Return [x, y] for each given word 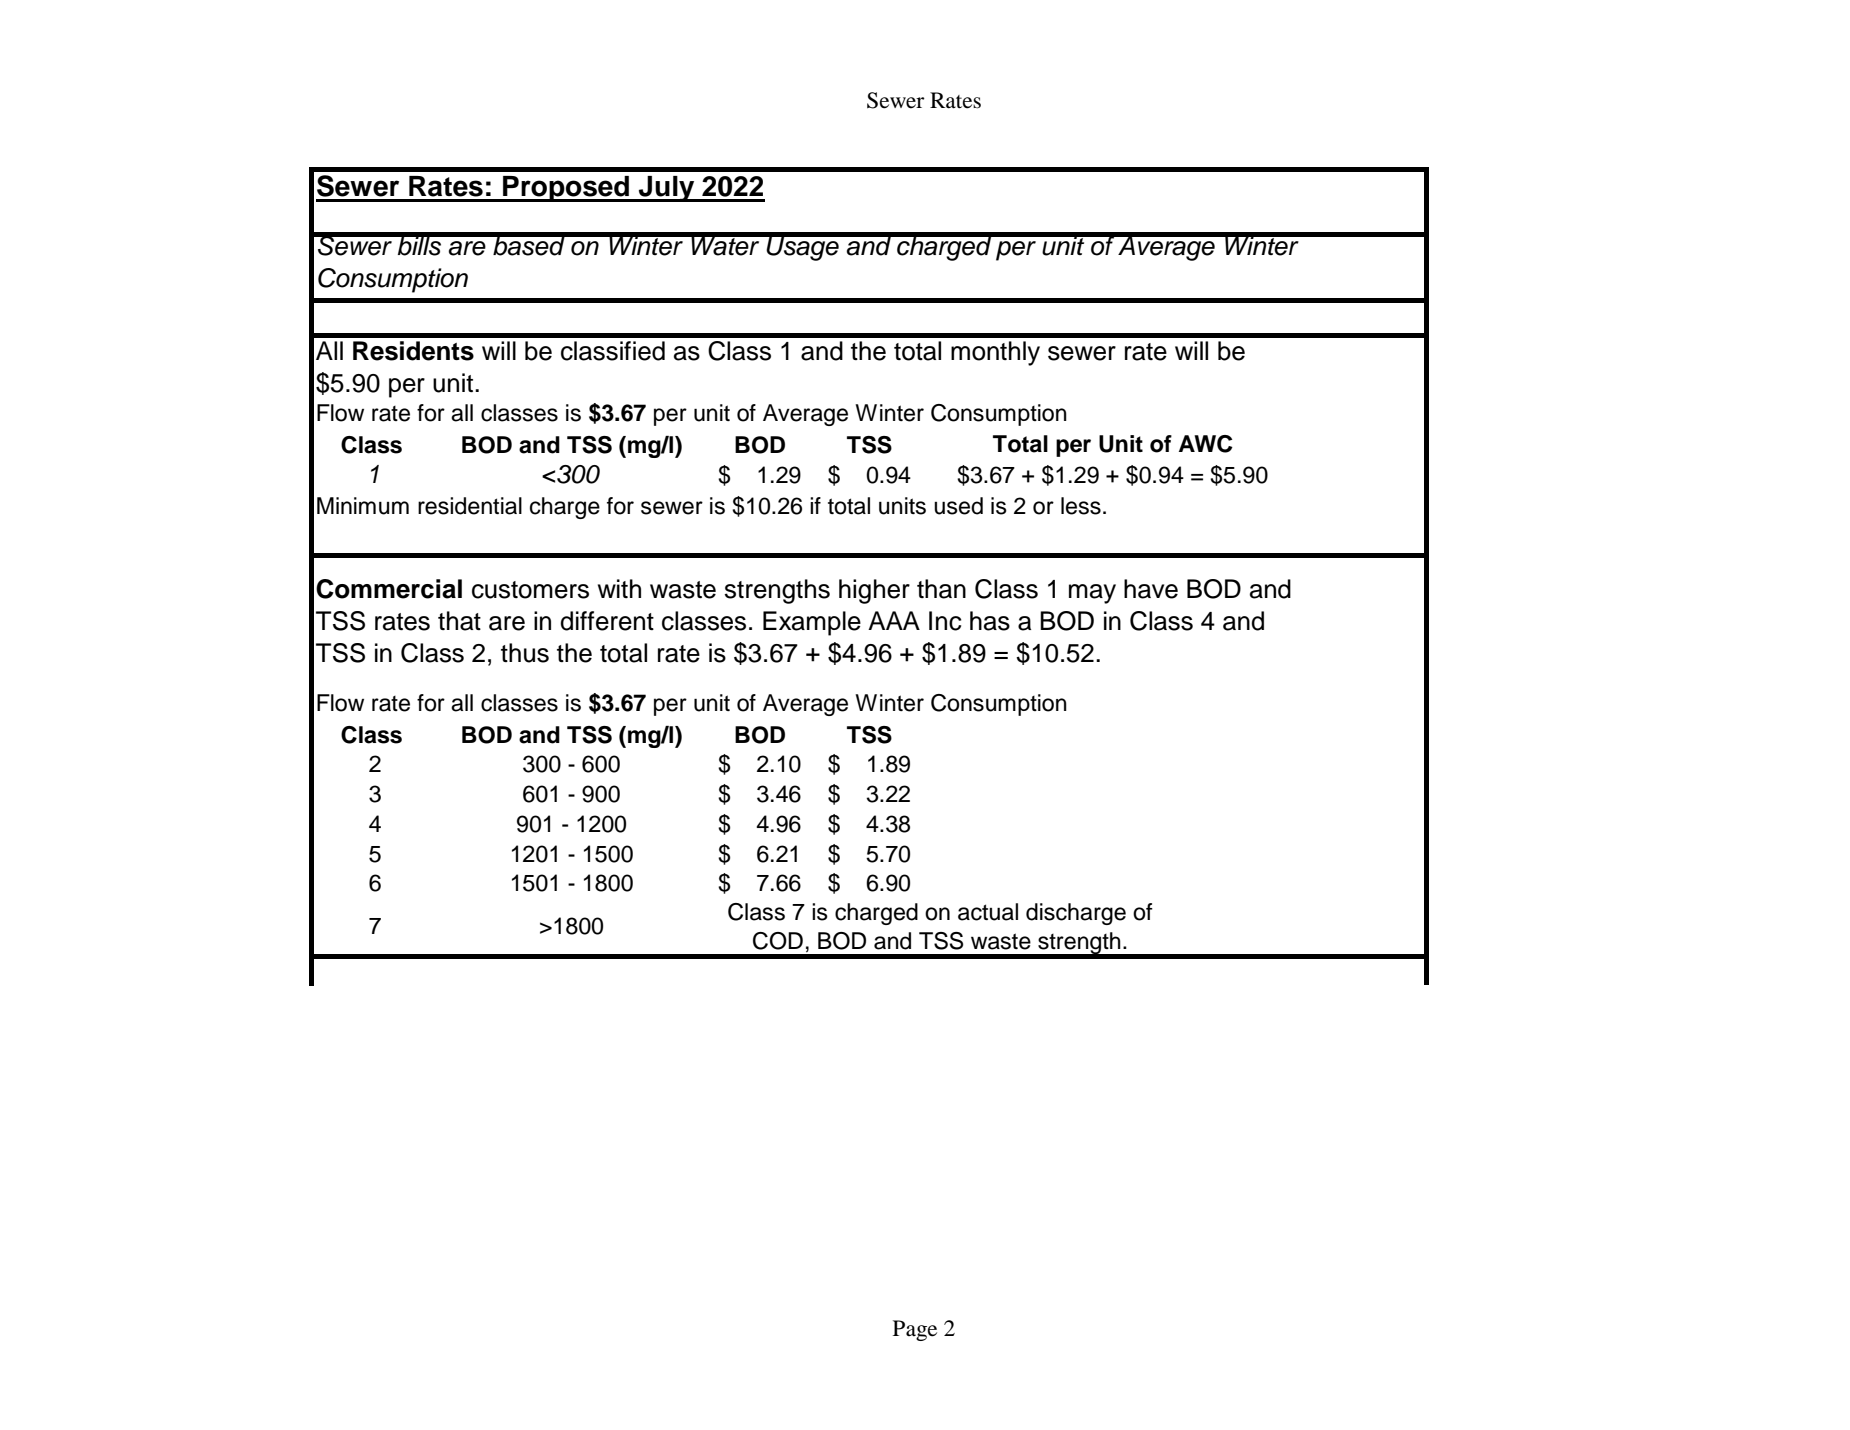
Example [812, 623]
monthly [995, 353]
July [667, 189]
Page [915, 1330]
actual [988, 912]
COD [778, 941]
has [990, 621]
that [459, 621]
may [1092, 594]
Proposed [566, 189]
